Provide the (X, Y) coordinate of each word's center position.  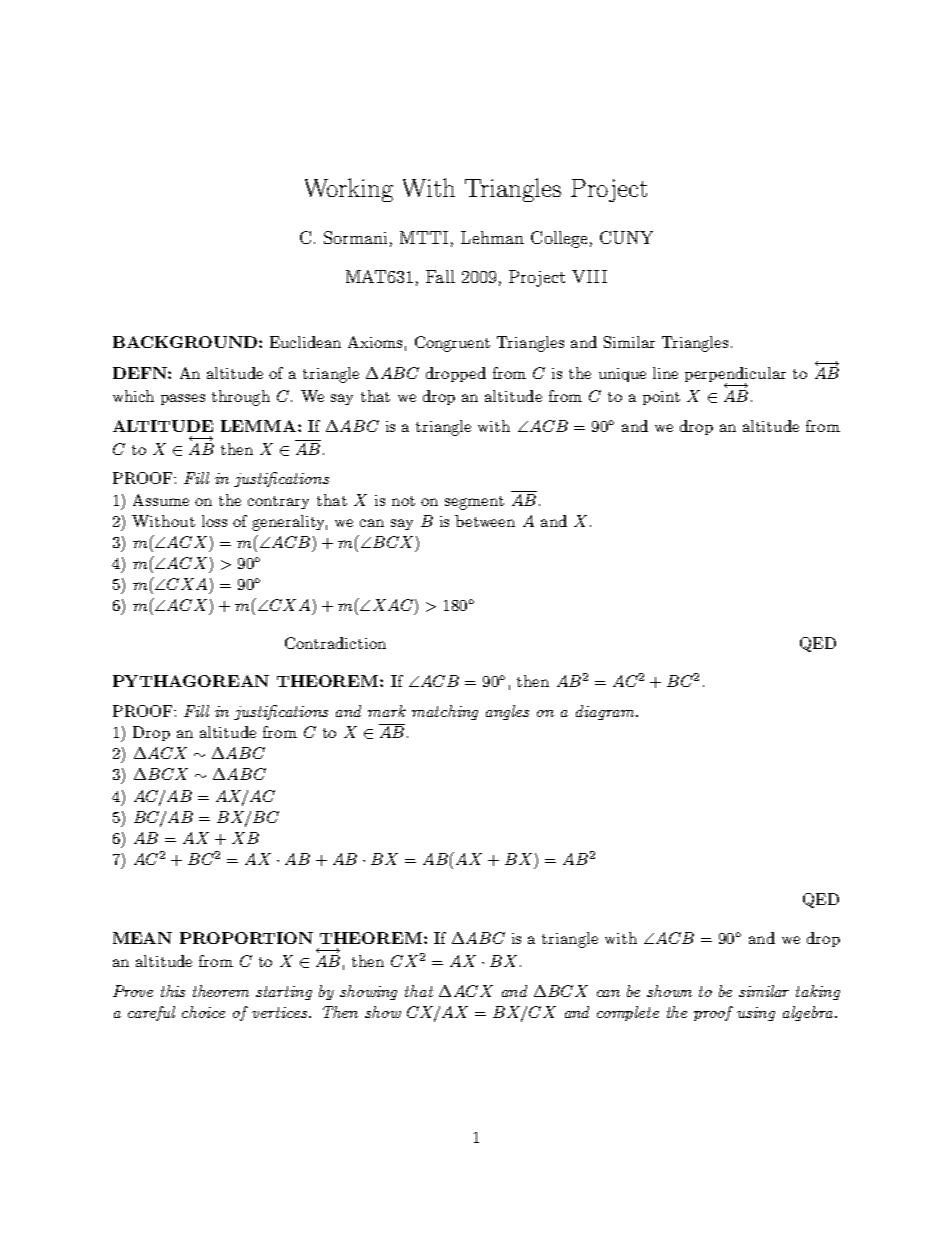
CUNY (626, 237)
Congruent (452, 344)
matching (445, 712)
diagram (606, 712)
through (241, 398)
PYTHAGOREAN (191, 681)
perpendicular (735, 376)
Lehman (492, 237)
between (485, 521)
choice (203, 1012)
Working (349, 190)
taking (818, 992)
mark (387, 711)
